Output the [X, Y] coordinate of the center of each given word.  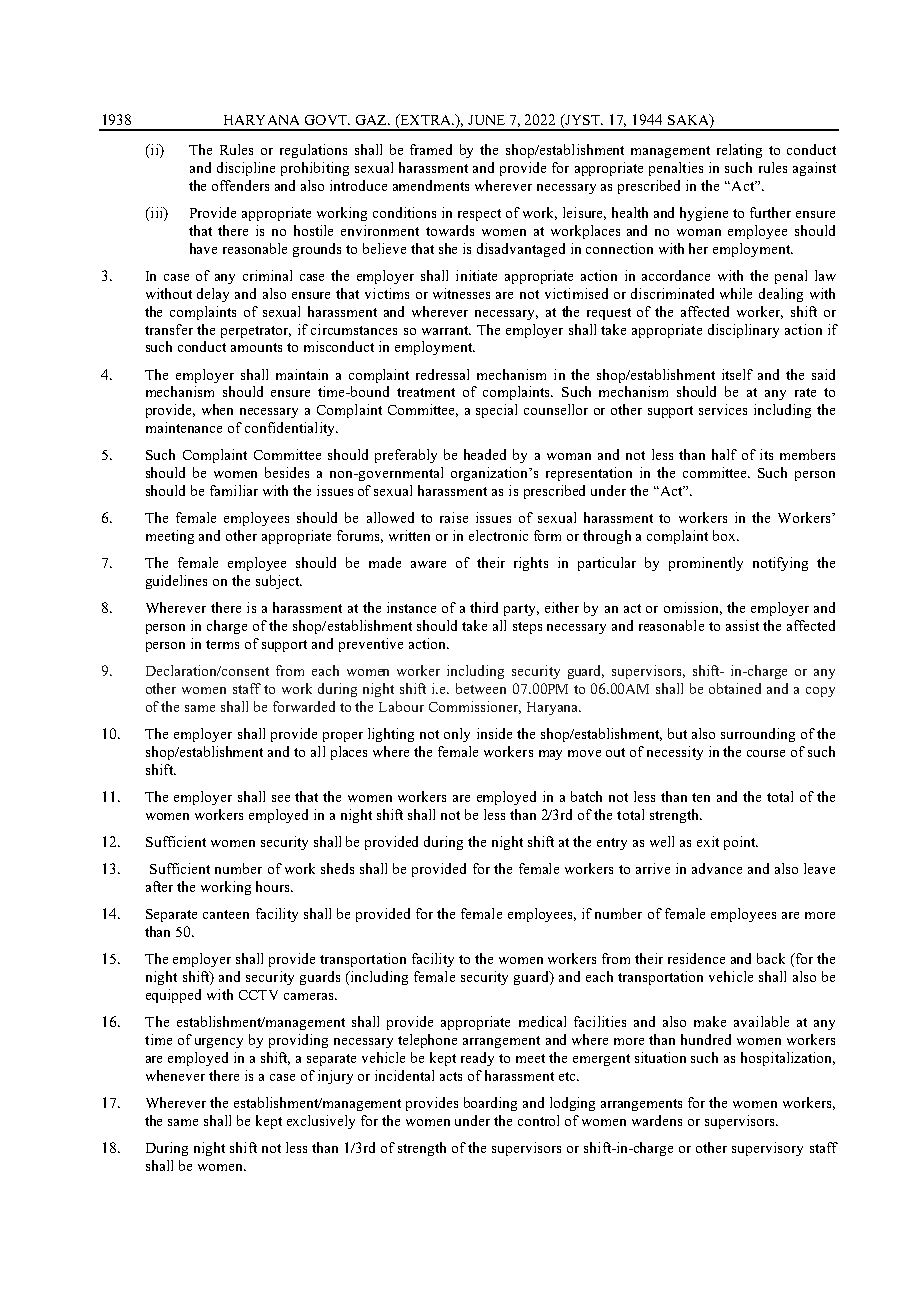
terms [222, 644]
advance [717, 868]
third [484, 607]
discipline [246, 169]
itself [737, 374]
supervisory [767, 1149]
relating [739, 151]
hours [274, 886]
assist [742, 625]
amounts [256, 347]
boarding [490, 1104]
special [496, 411]
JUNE [486, 120]
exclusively [321, 1122]
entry [612, 844]
